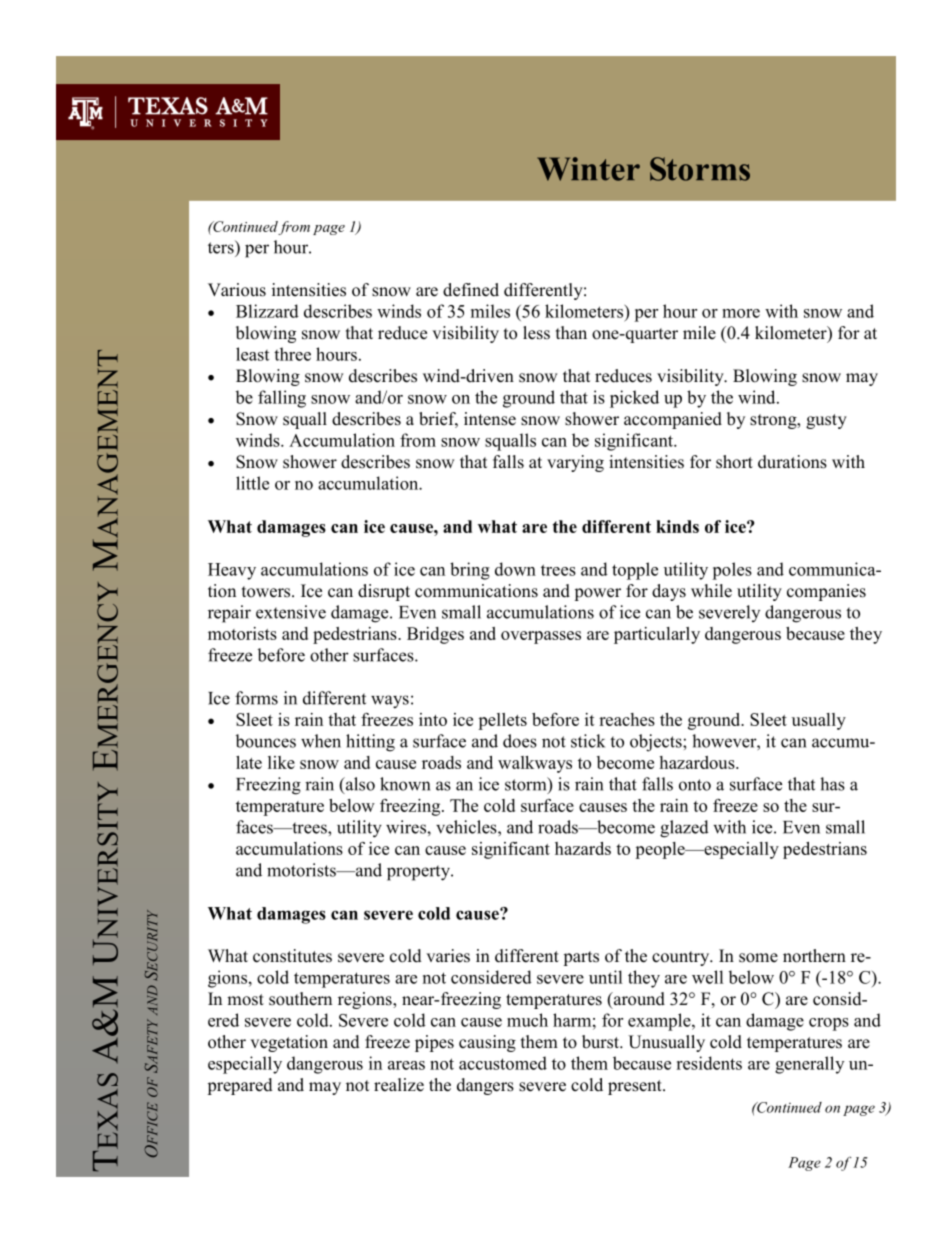 Image resolution: width=952 pixels, height=1233 pixels. I want to click on hazards, so click(583, 848).
